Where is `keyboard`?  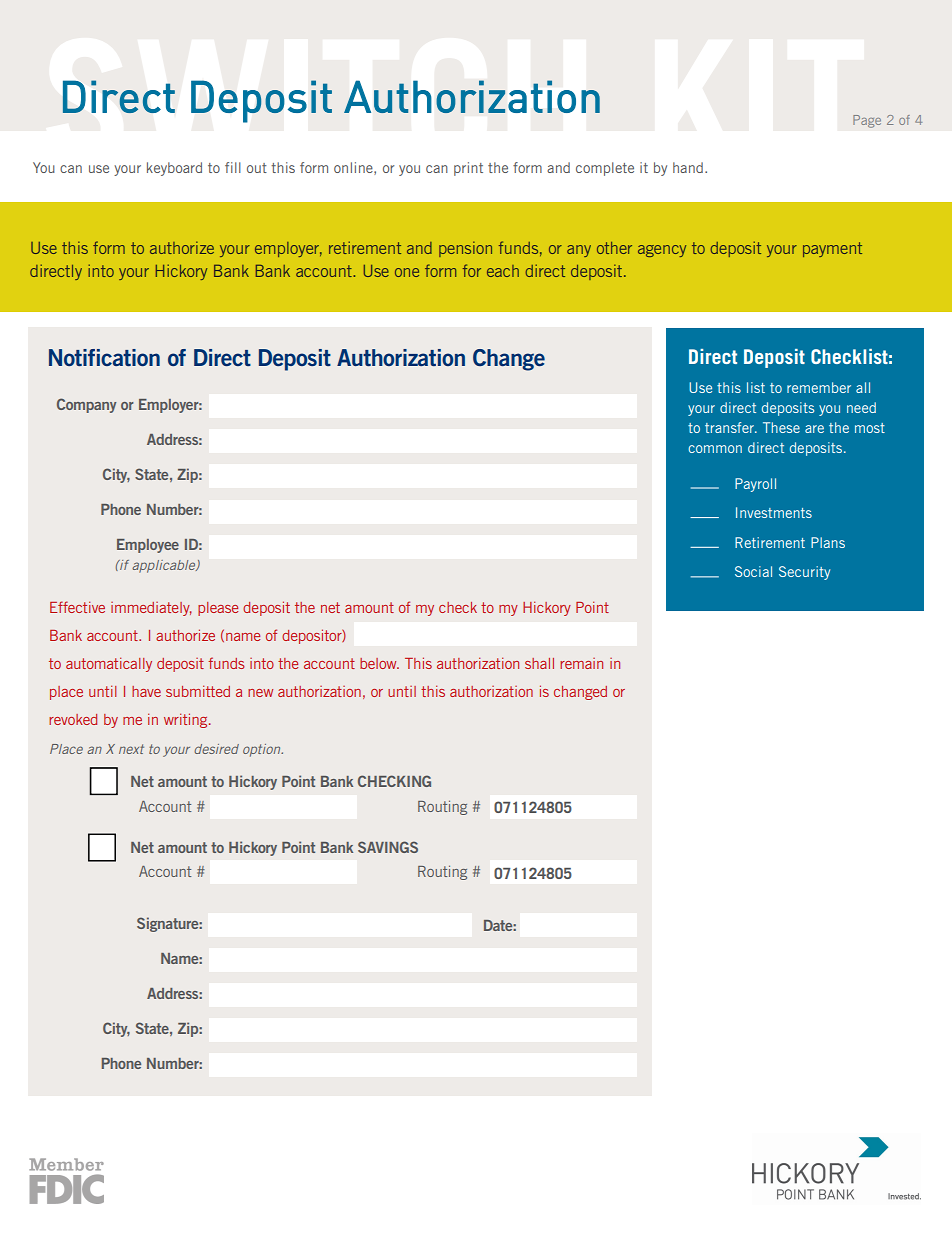 keyboard is located at coordinates (174, 169).
